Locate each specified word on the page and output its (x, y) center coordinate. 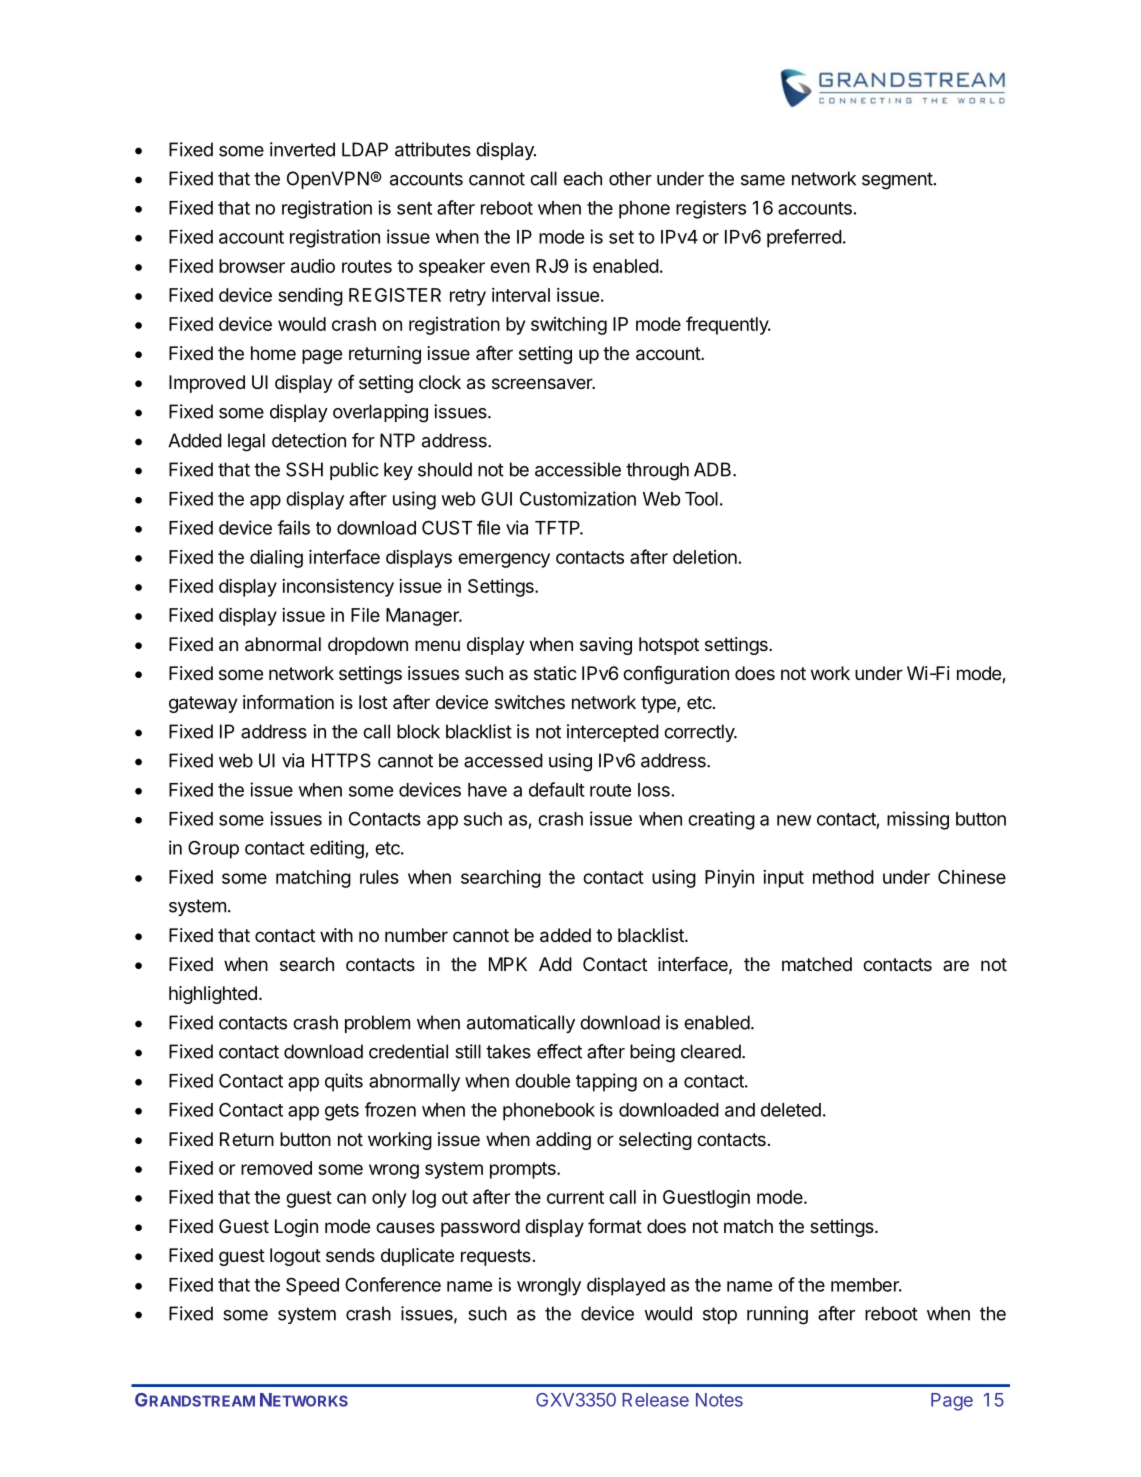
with (336, 935)
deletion (705, 557)
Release (655, 1400)
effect (559, 1051)
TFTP (559, 528)
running (777, 1315)
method (843, 877)
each (582, 178)
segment (897, 181)
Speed (312, 1286)
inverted (302, 149)
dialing (276, 559)
